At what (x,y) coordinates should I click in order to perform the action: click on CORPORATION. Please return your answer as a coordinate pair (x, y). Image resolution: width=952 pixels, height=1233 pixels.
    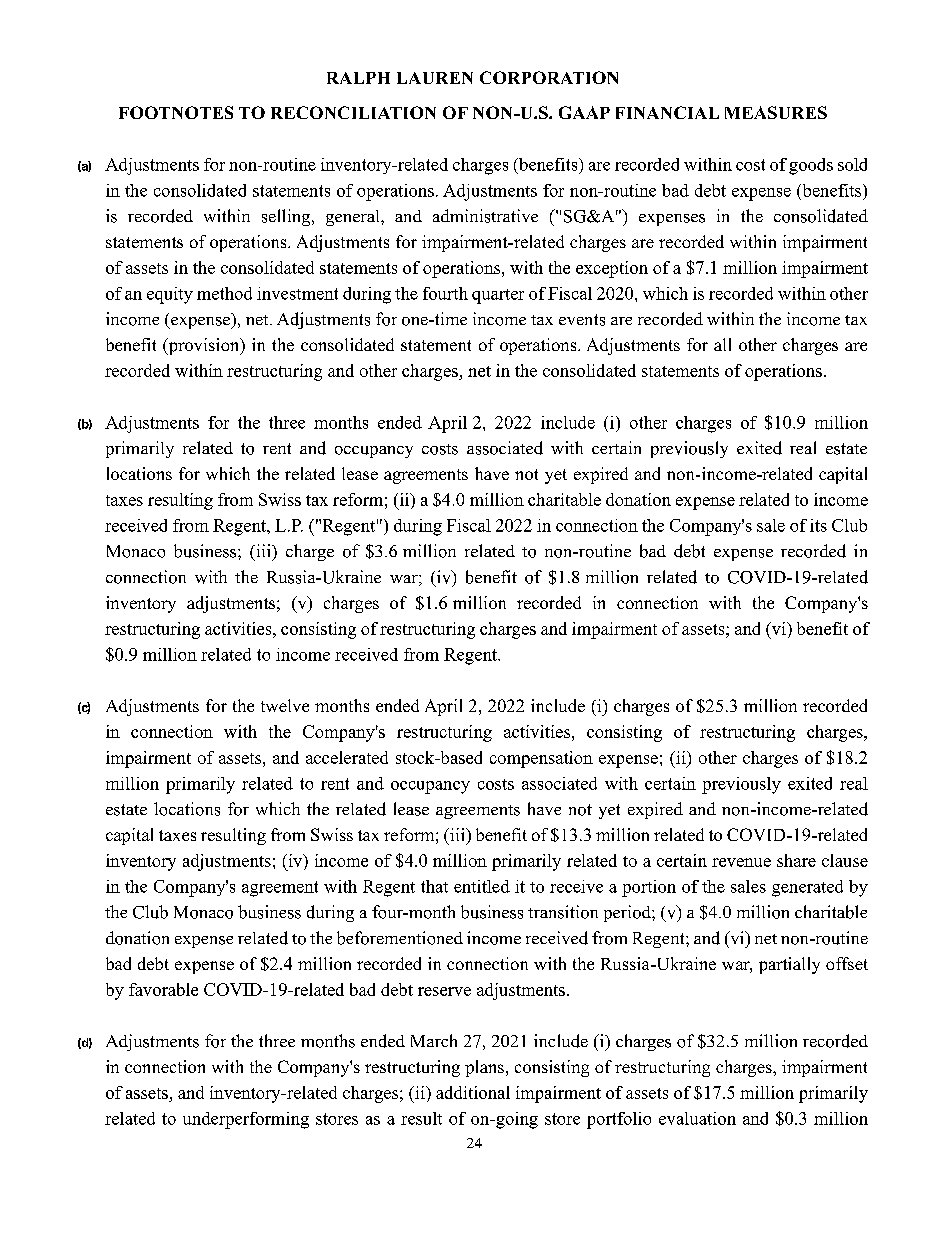
    Looking at the image, I should click on (549, 77).
